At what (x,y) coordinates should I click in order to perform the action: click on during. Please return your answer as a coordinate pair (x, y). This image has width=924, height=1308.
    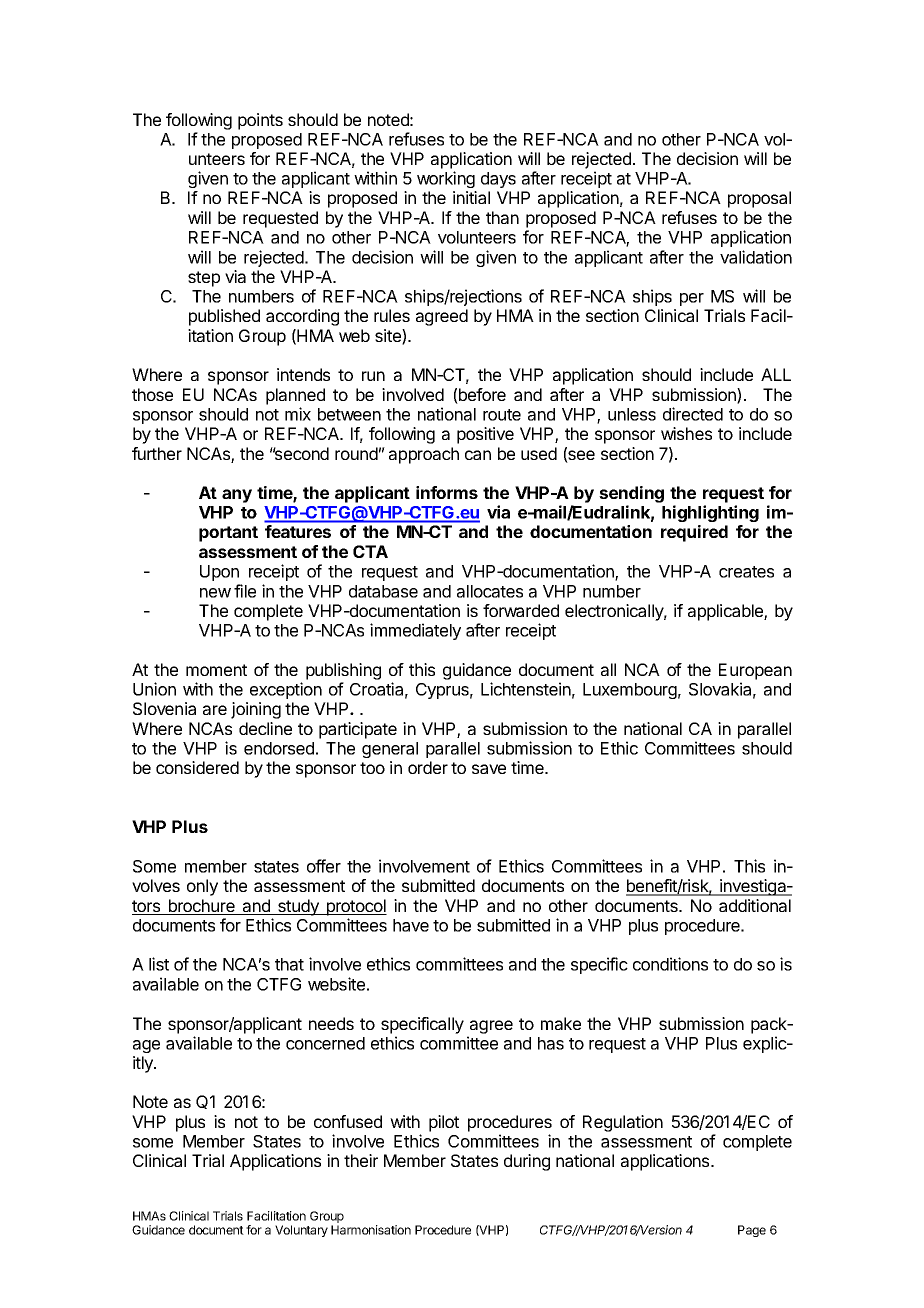
    Looking at the image, I should click on (527, 1162).
